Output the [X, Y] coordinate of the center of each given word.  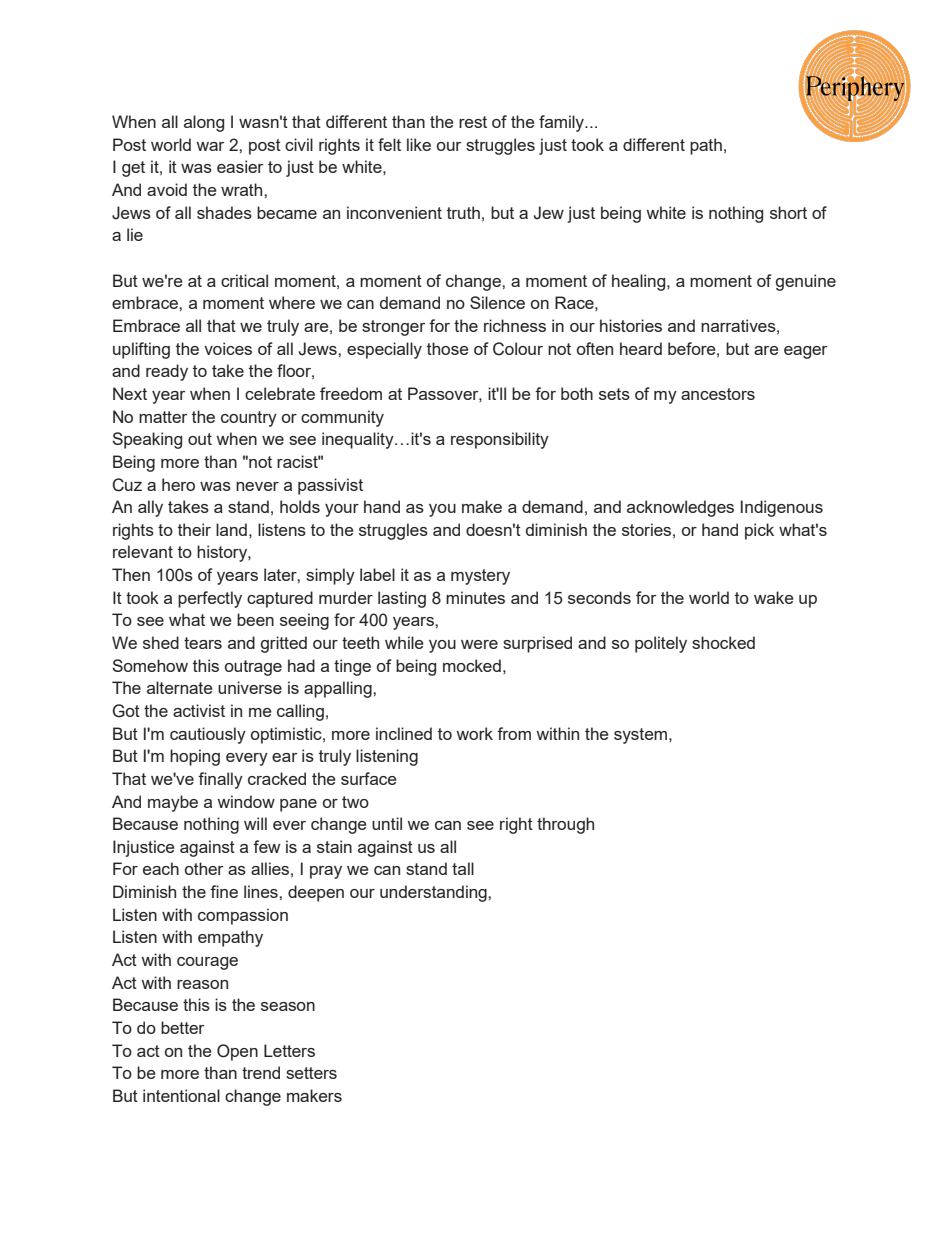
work [475, 733]
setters [311, 1073]
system [640, 736]
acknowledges [680, 508]
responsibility [500, 440]
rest [473, 122]
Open [237, 1052]
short [788, 212]
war [210, 146]
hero [178, 484]
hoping [195, 757]
